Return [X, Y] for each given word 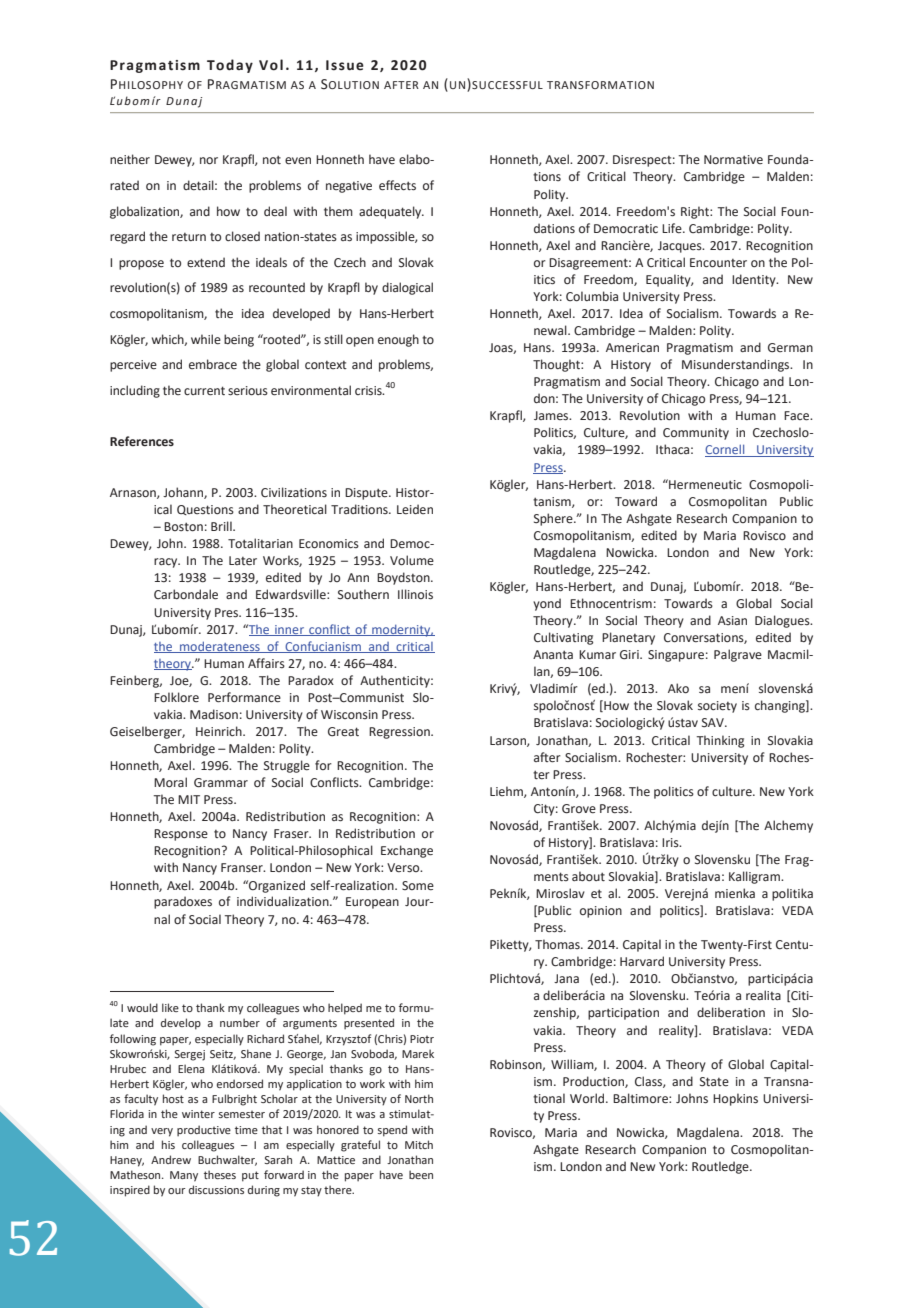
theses [220, 1174]
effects [397, 185]
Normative [733, 160]
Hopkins [735, 1099]
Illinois [415, 594]
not [272, 159]
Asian [732, 620]
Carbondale [186, 594]
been [421, 1174]
